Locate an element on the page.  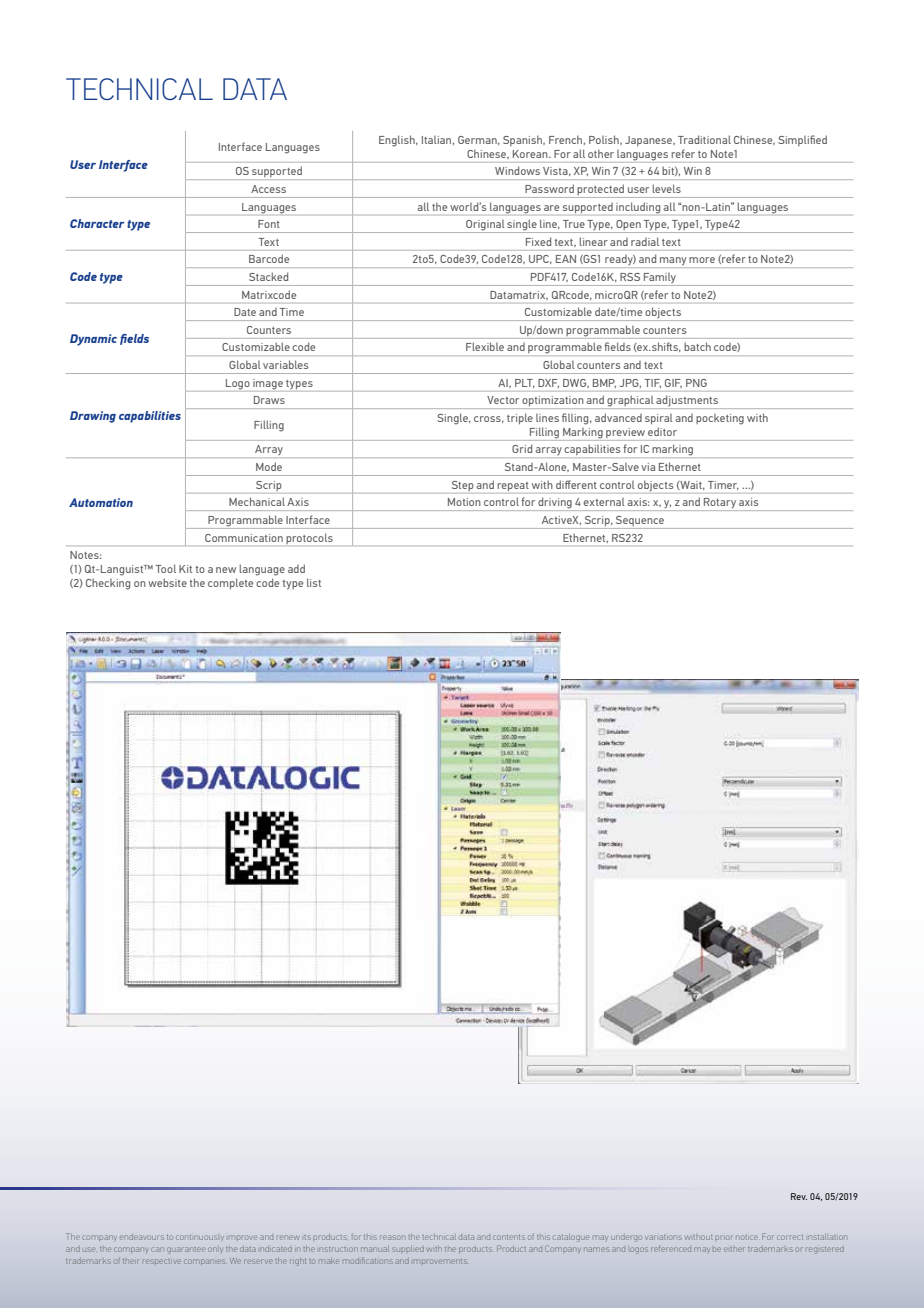
website is located at coordinates (167, 582).
